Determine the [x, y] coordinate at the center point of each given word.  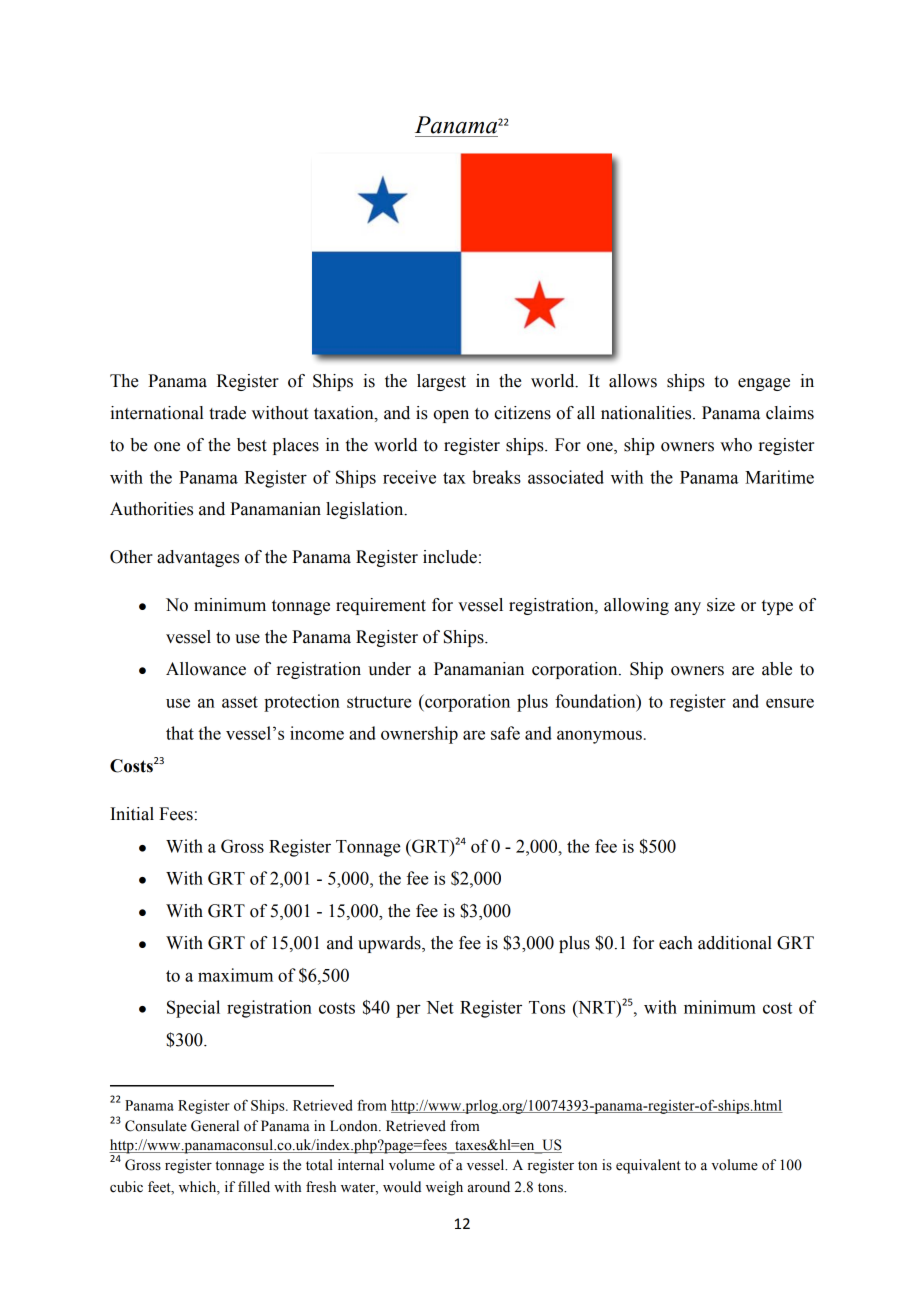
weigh [444, 1188]
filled [254, 1187]
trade [227, 413]
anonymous [599, 737]
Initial [132, 814]
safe [505, 733]
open [451, 416]
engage [764, 384]
